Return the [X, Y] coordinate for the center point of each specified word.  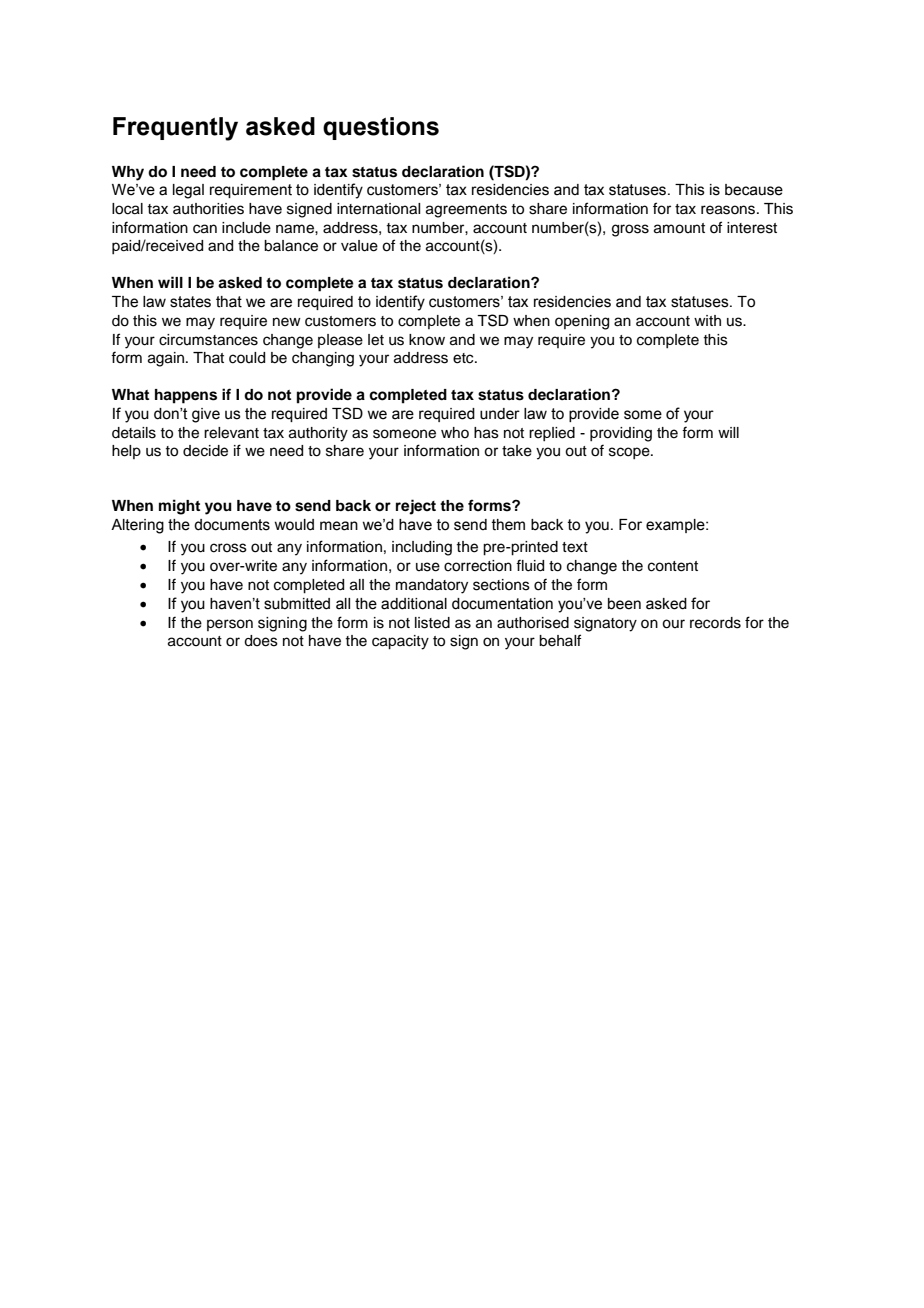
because [754, 190]
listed [432, 623]
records [715, 623]
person [230, 625]
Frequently [175, 129]
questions [381, 128]
